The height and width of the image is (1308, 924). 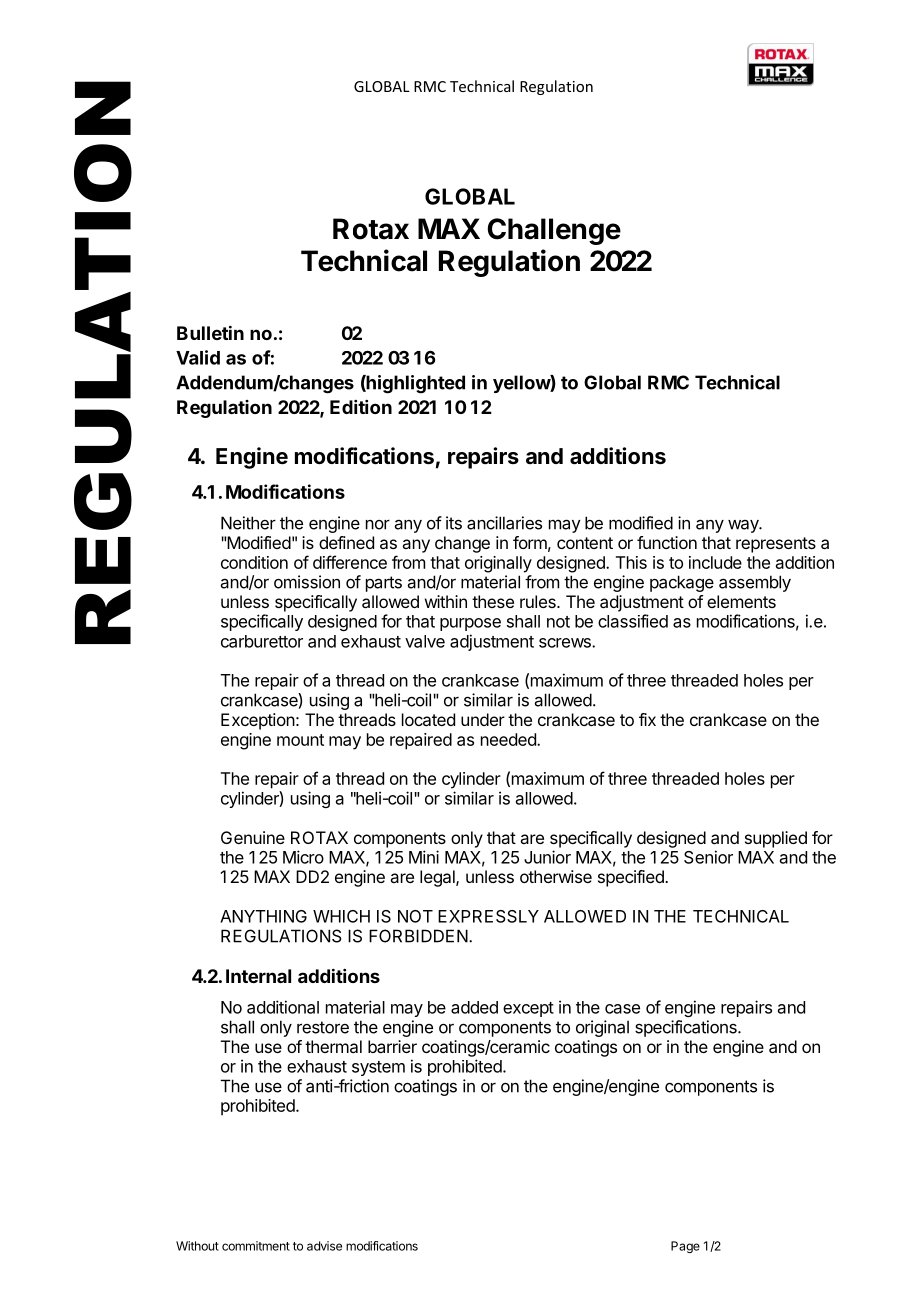 I want to click on needed, so click(x=509, y=739).
